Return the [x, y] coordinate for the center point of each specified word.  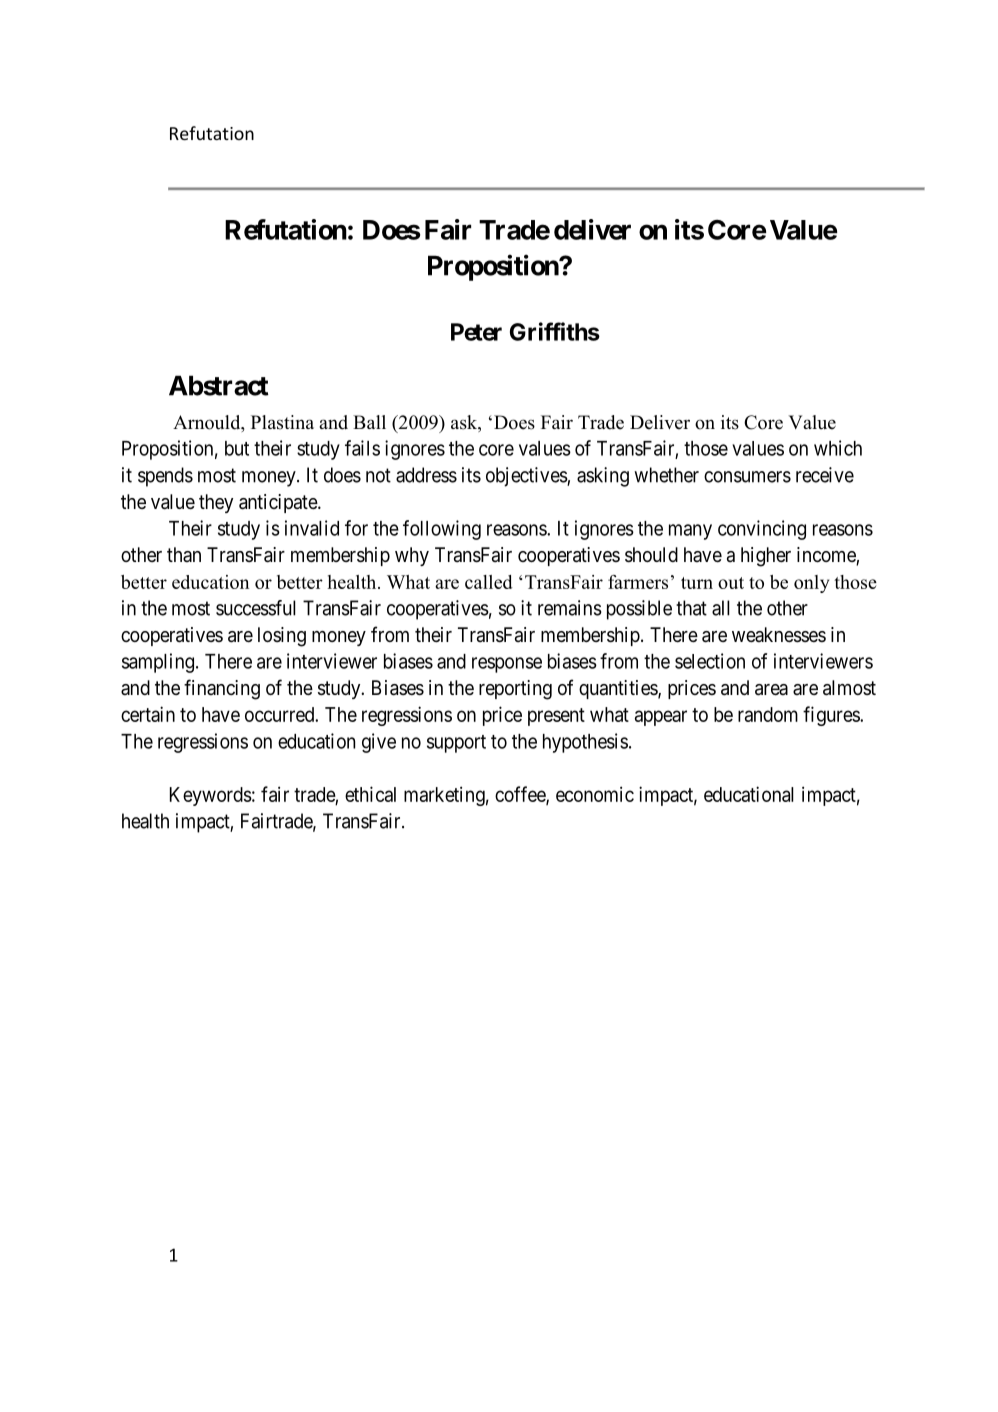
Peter [476, 332]
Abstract [219, 385]
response [507, 665]
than [184, 554]
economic [595, 794]
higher [766, 557]
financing [222, 689]
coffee [521, 795]
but [237, 448]
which [838, 448]
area [771, 690]
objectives [527, 477]
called [489, 582]
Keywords [211, 796]
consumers [747, 477]
